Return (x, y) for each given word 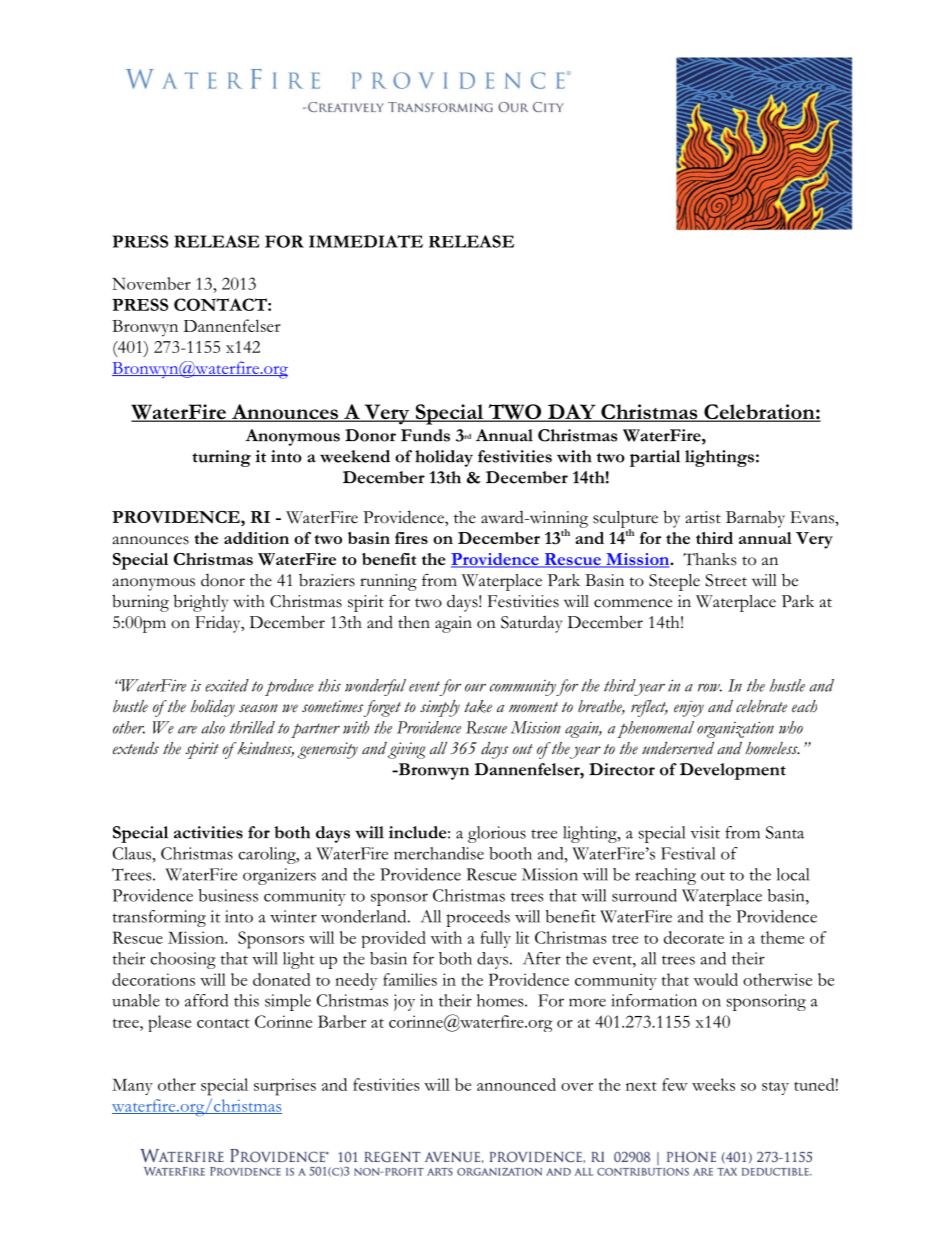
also (213, 727)
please (169, 1023)
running (388, 582)
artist (703, 517)
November (151, 283)
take (478, 706)
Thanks (709, 559)
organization (735, 729)
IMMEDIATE (366, 241)
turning (221, 458)
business (228, 895)
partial (655, 458)
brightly (201, 603)
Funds (425, 435)
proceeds (478, 918)
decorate (694, 937)
